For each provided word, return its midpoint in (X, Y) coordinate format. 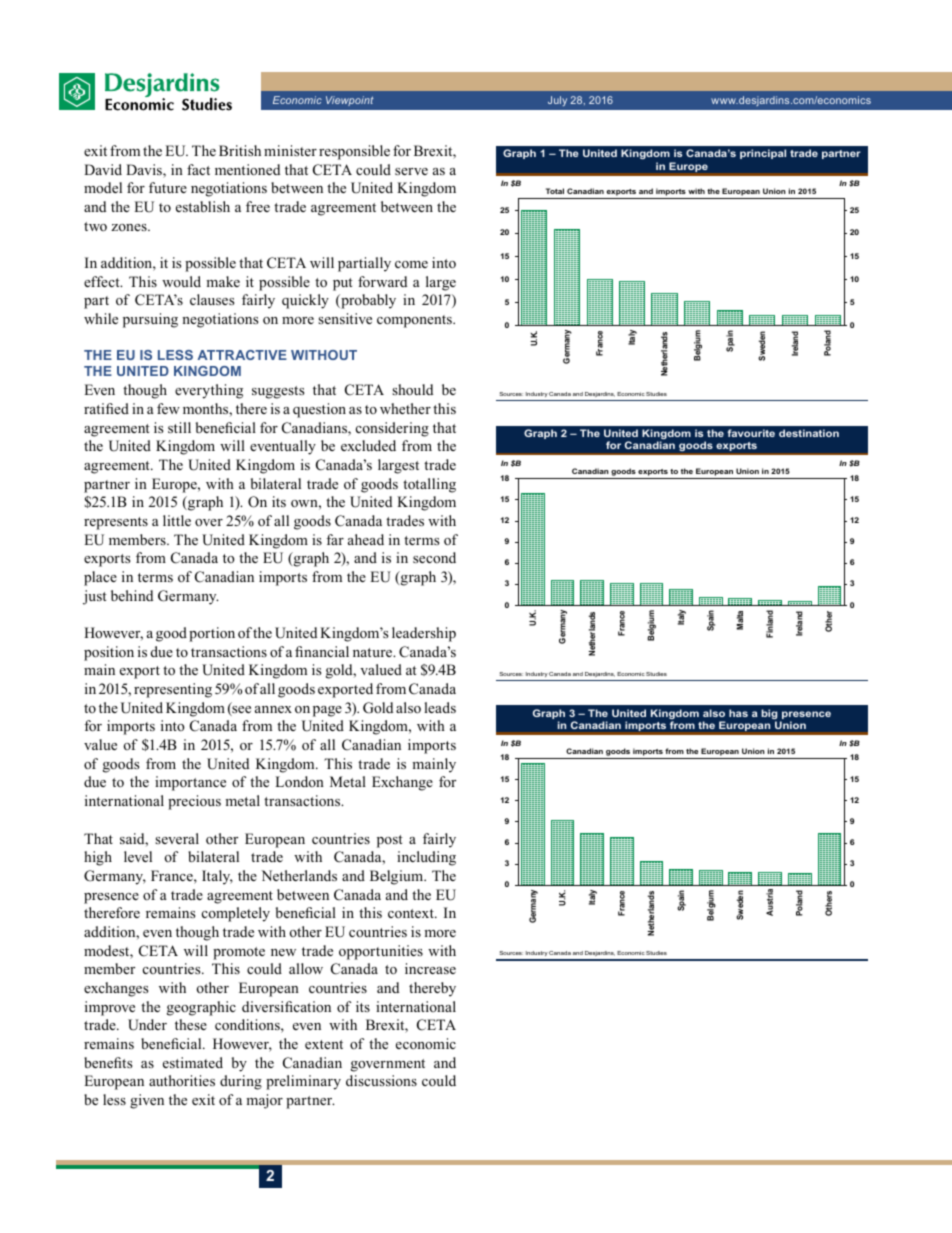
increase (430, 968)
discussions (381, 1080)
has (738, 713)
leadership (424, 634)
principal (763, 154)
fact (198, 169)
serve (411, 171)
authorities (182, 1080)
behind (132, 595)
